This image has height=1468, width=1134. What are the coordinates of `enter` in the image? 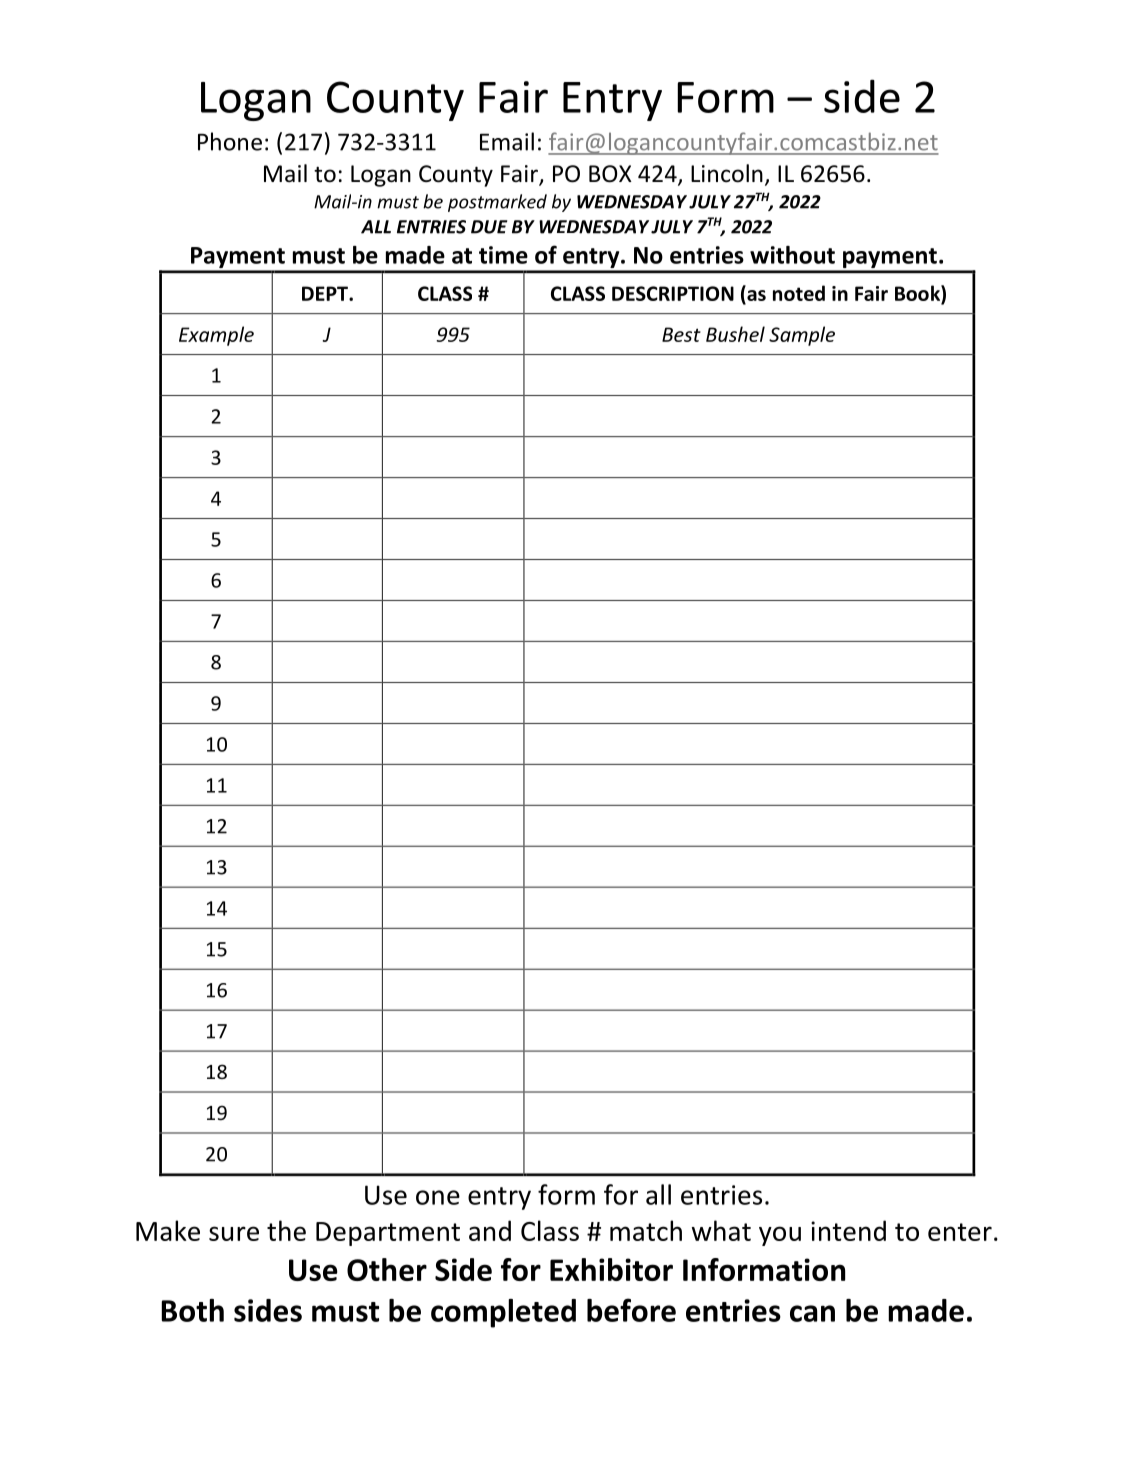 It's located at (960, 1232).
